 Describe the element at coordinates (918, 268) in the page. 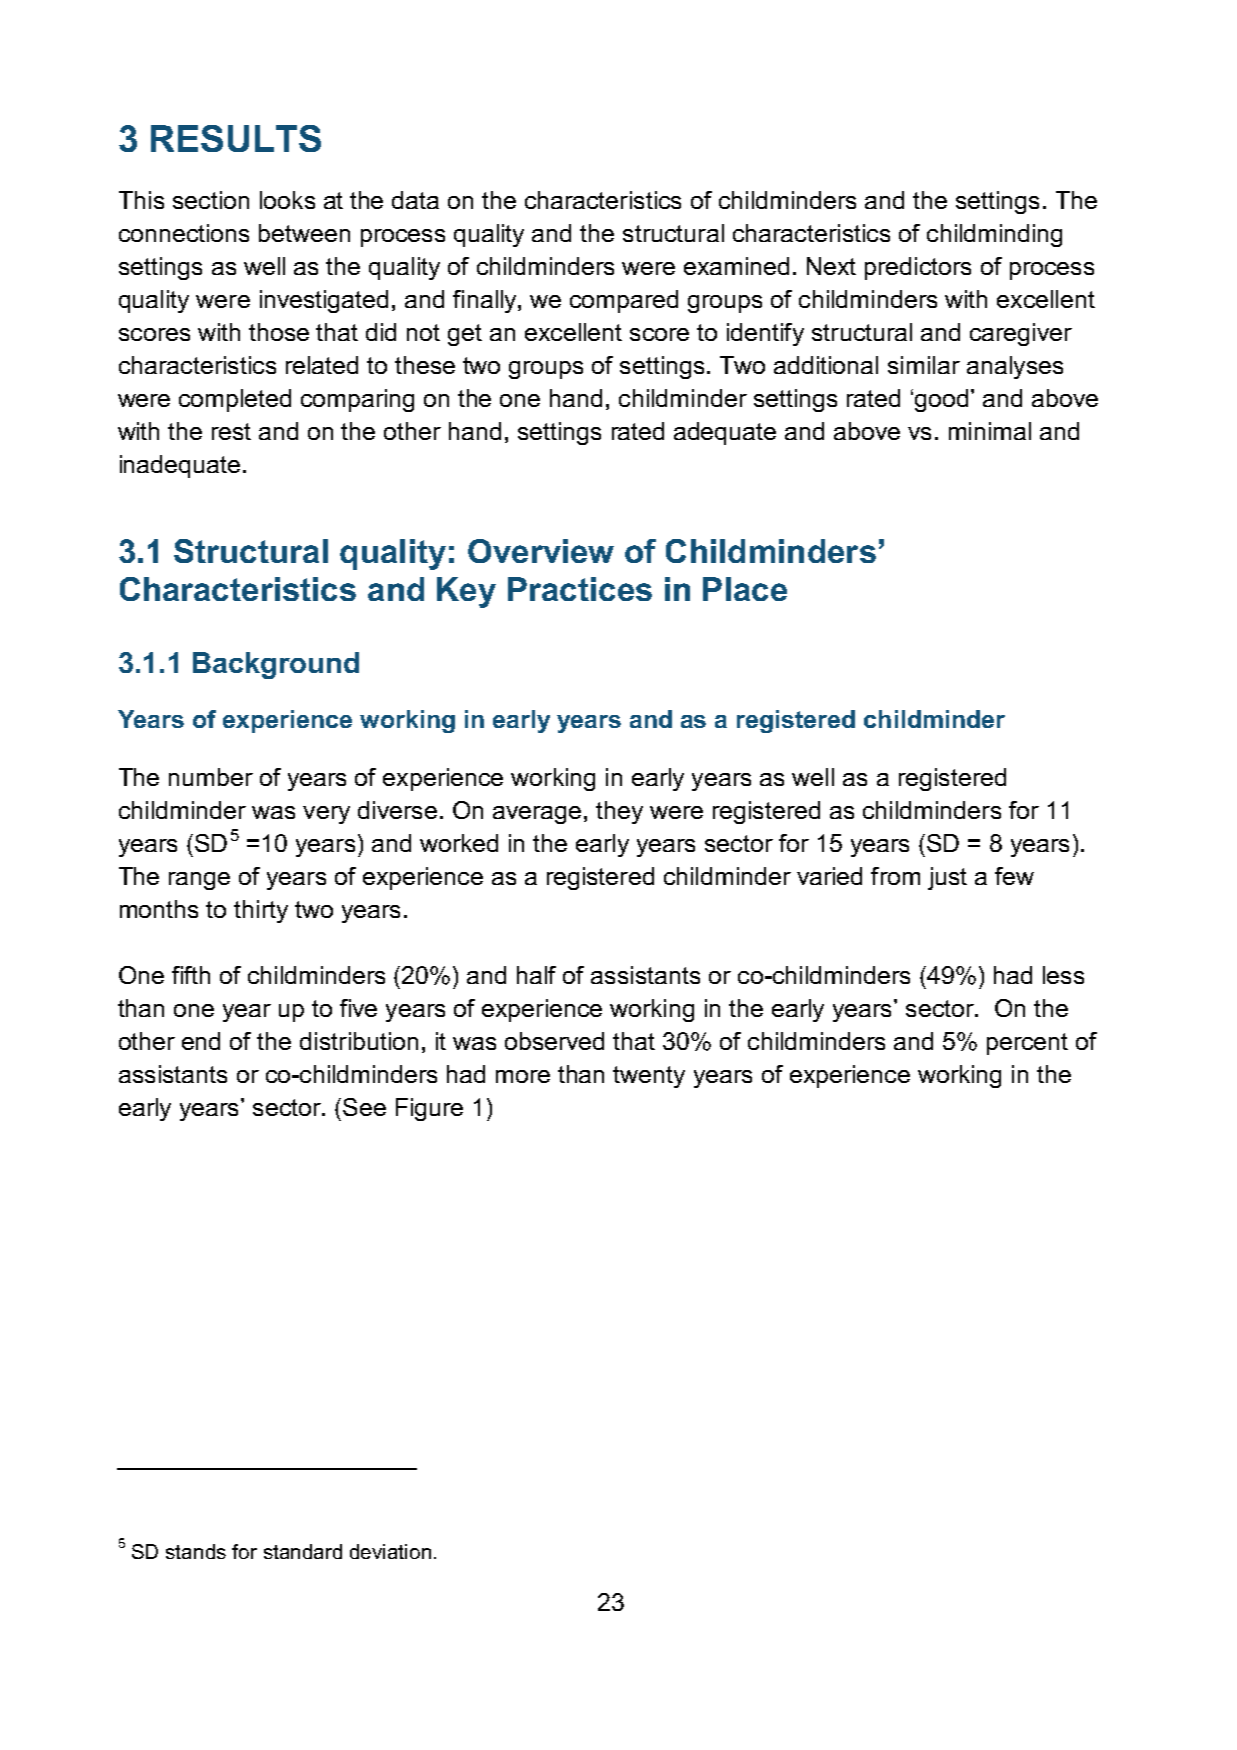

I see `predictors` at that location.
